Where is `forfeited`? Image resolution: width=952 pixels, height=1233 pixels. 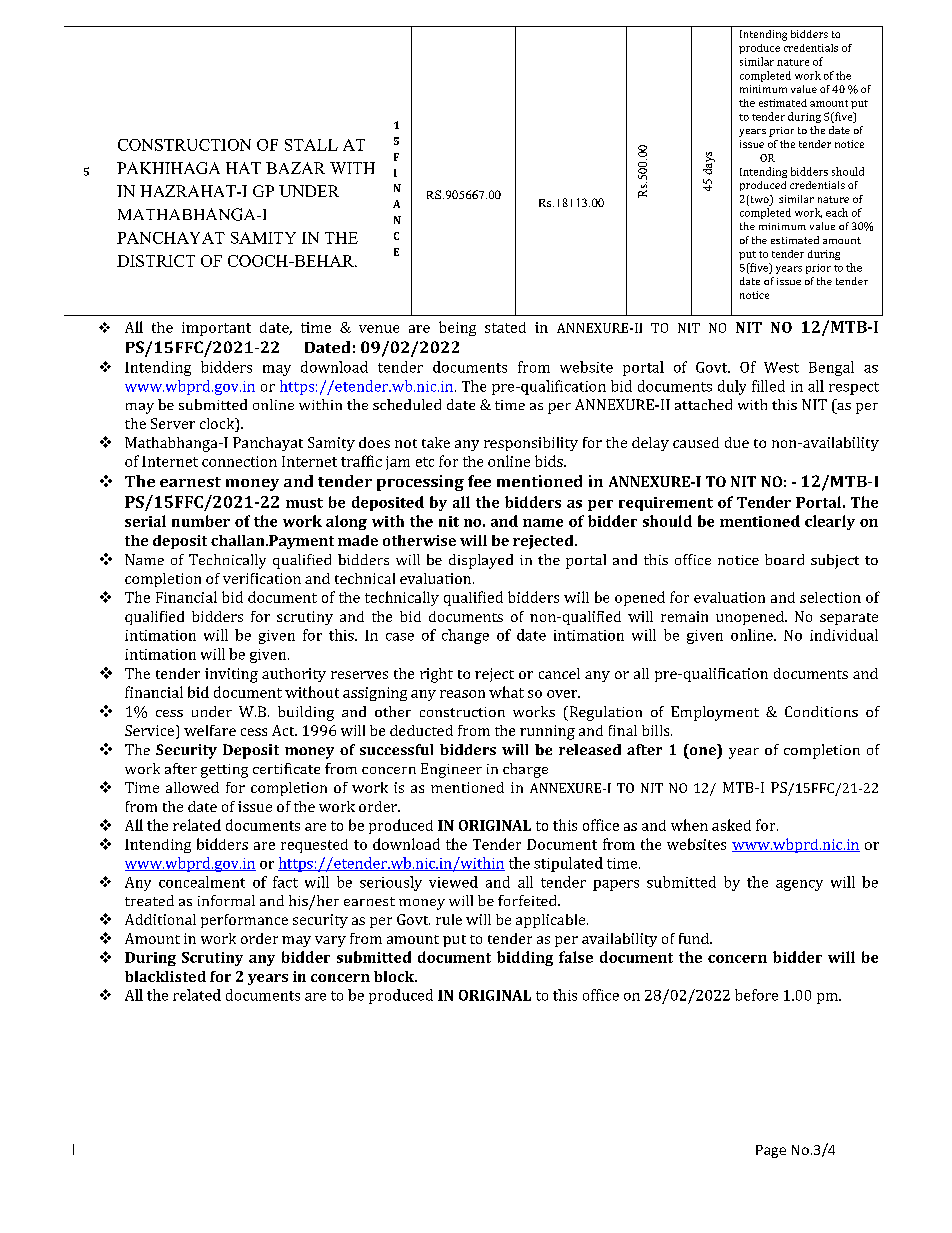
forfeited is located at coordinates (528, 900).
